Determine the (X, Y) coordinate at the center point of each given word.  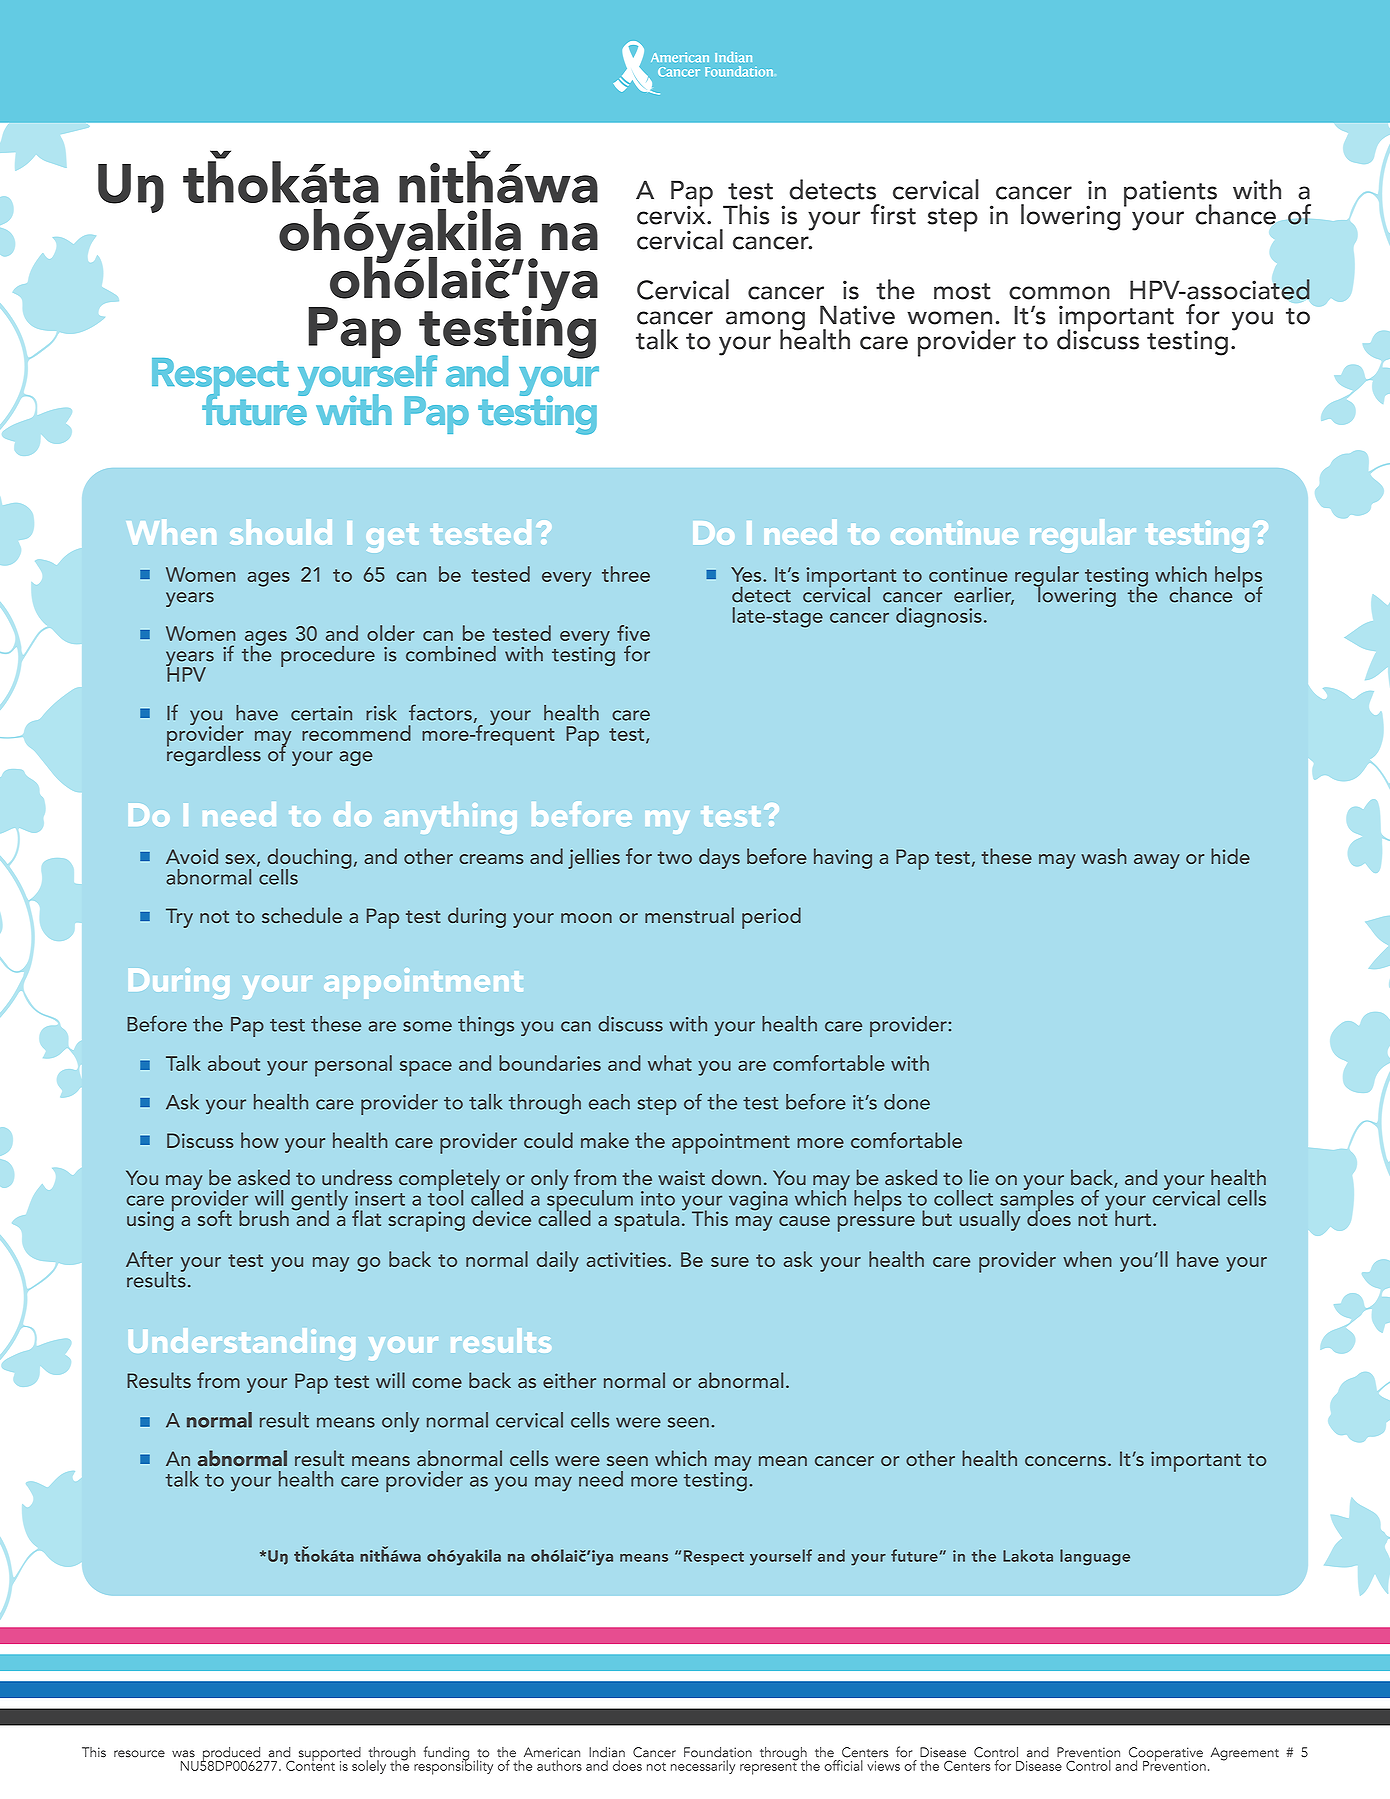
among (765, 322)
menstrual (689, 915)
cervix (672, 214)
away (1157, 861)
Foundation (718, 1752)
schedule (302, 915)
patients (1170, 194)
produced (231, 1755)
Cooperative (1166, 1755)
